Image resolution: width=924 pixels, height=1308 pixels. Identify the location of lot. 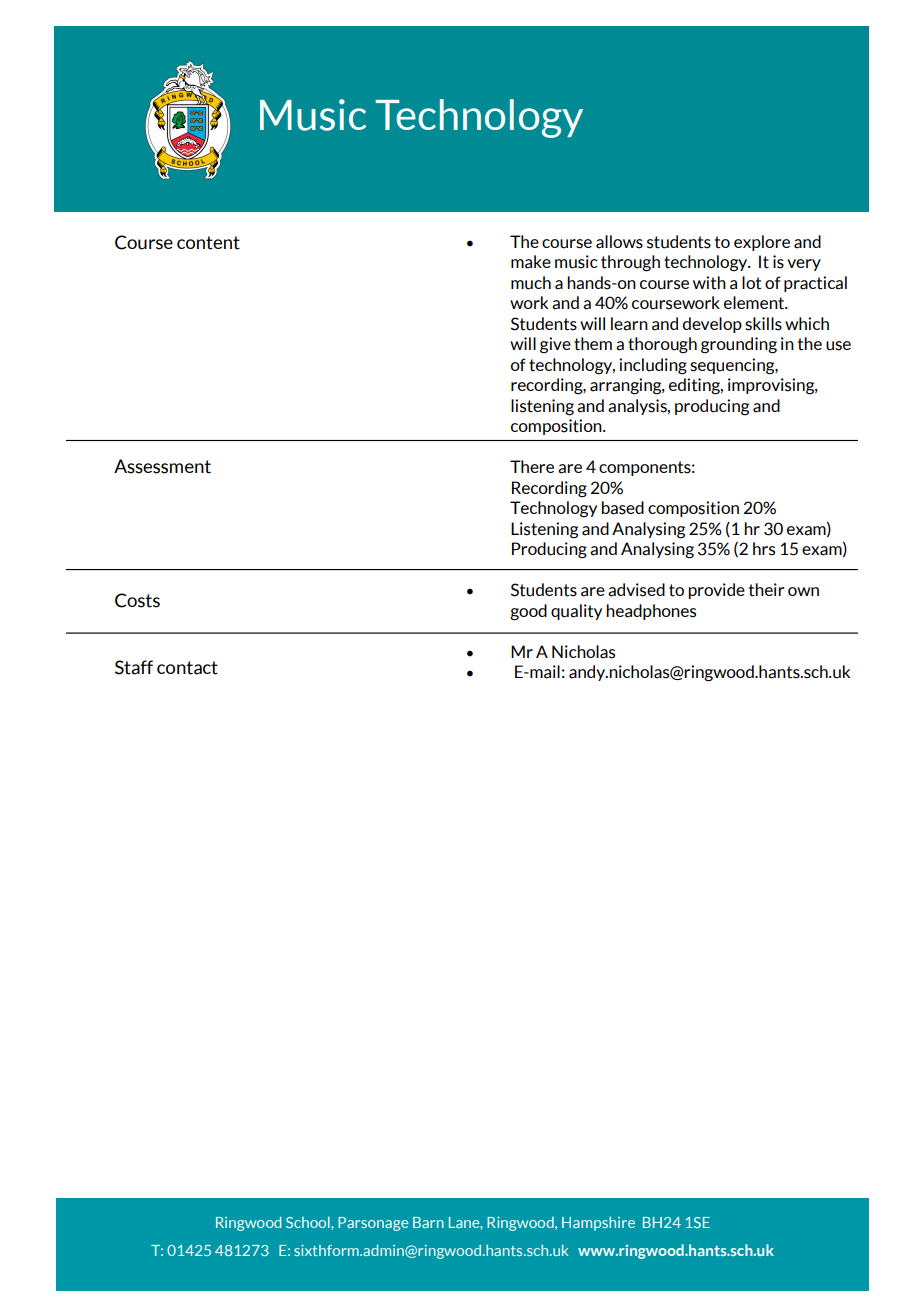
(752, 283).
